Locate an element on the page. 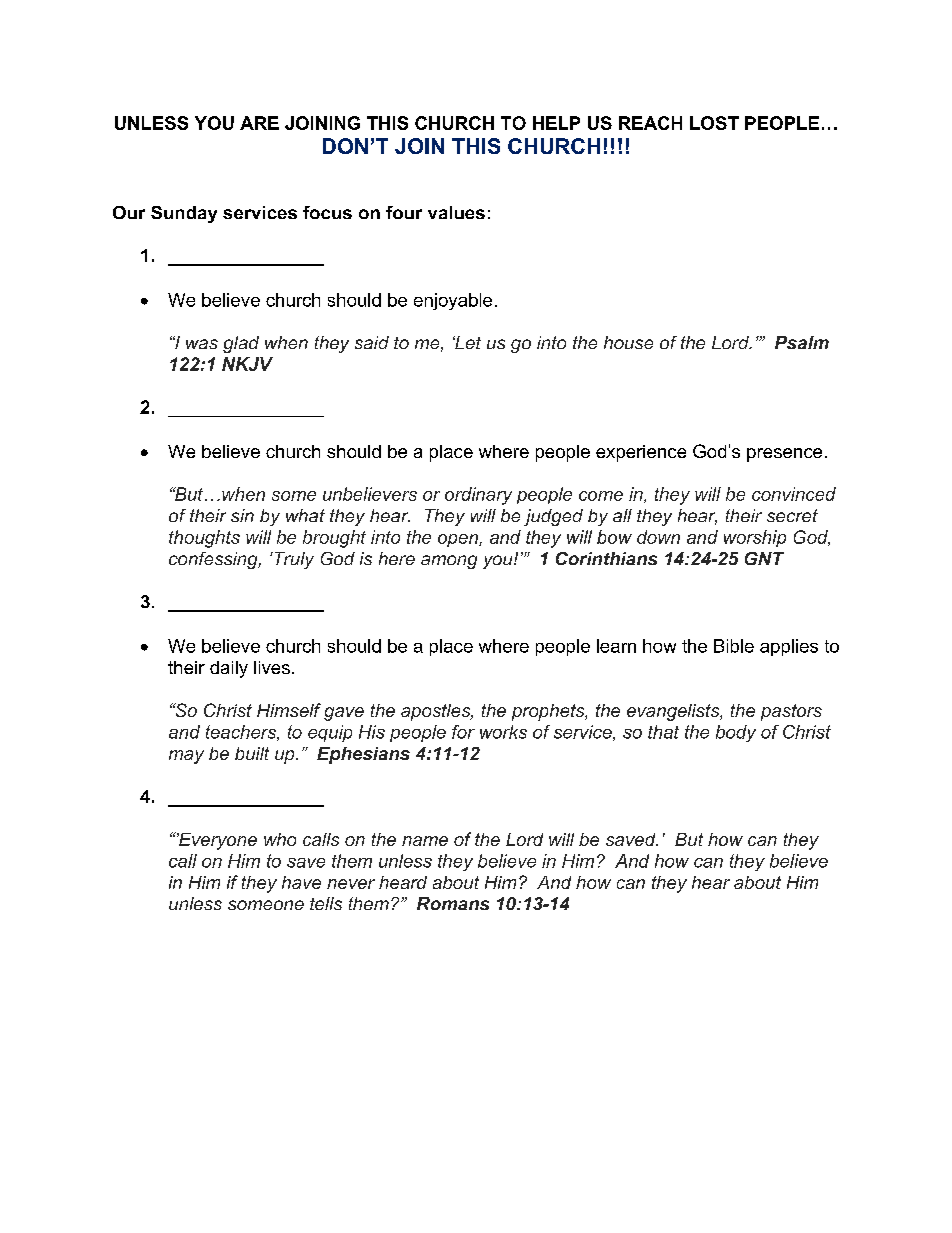 This document has height=1233, width=952. ARE is located at coordinates (259, 123).
